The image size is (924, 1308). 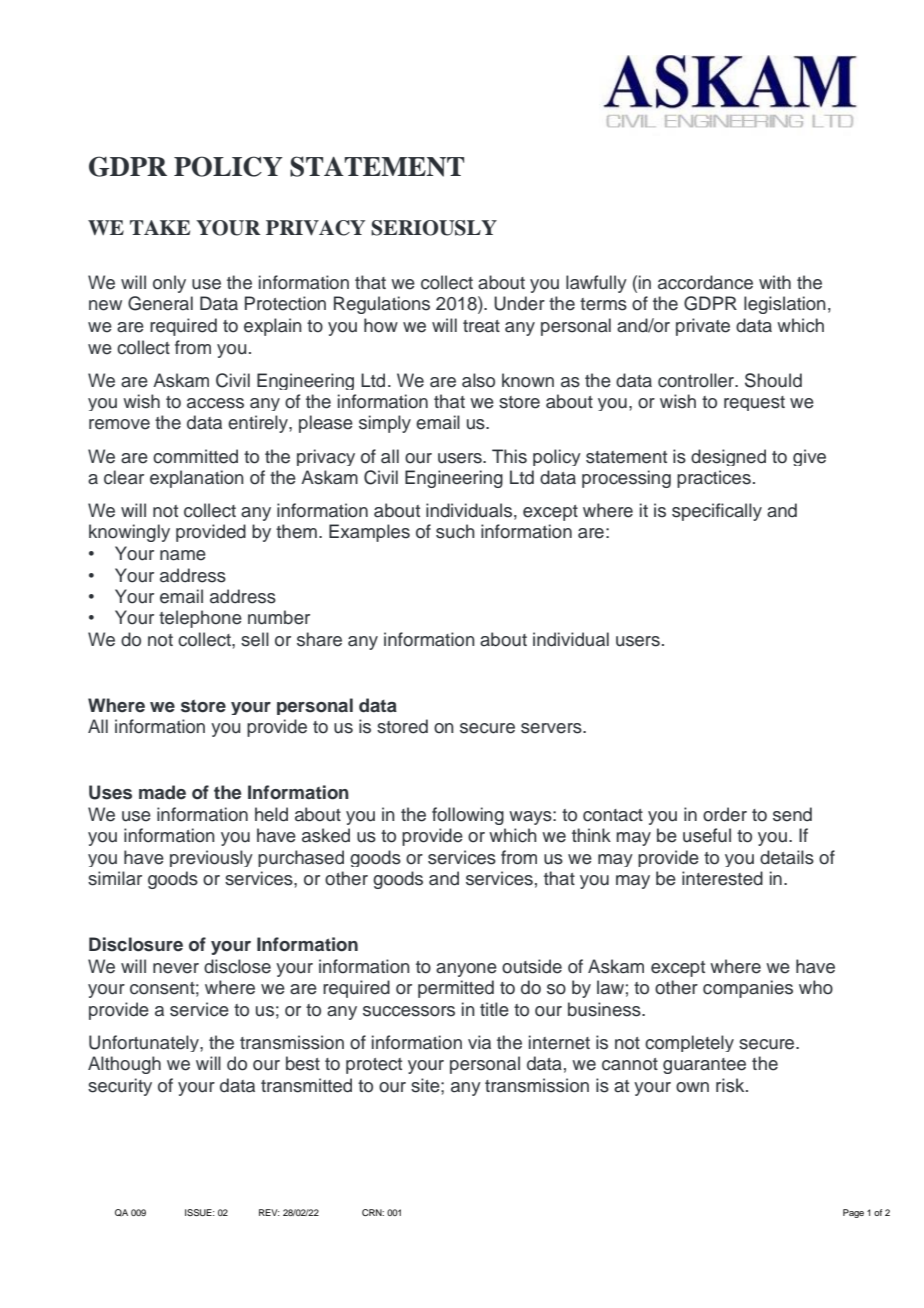 I want to click on with, so click(x=775, y=282).
